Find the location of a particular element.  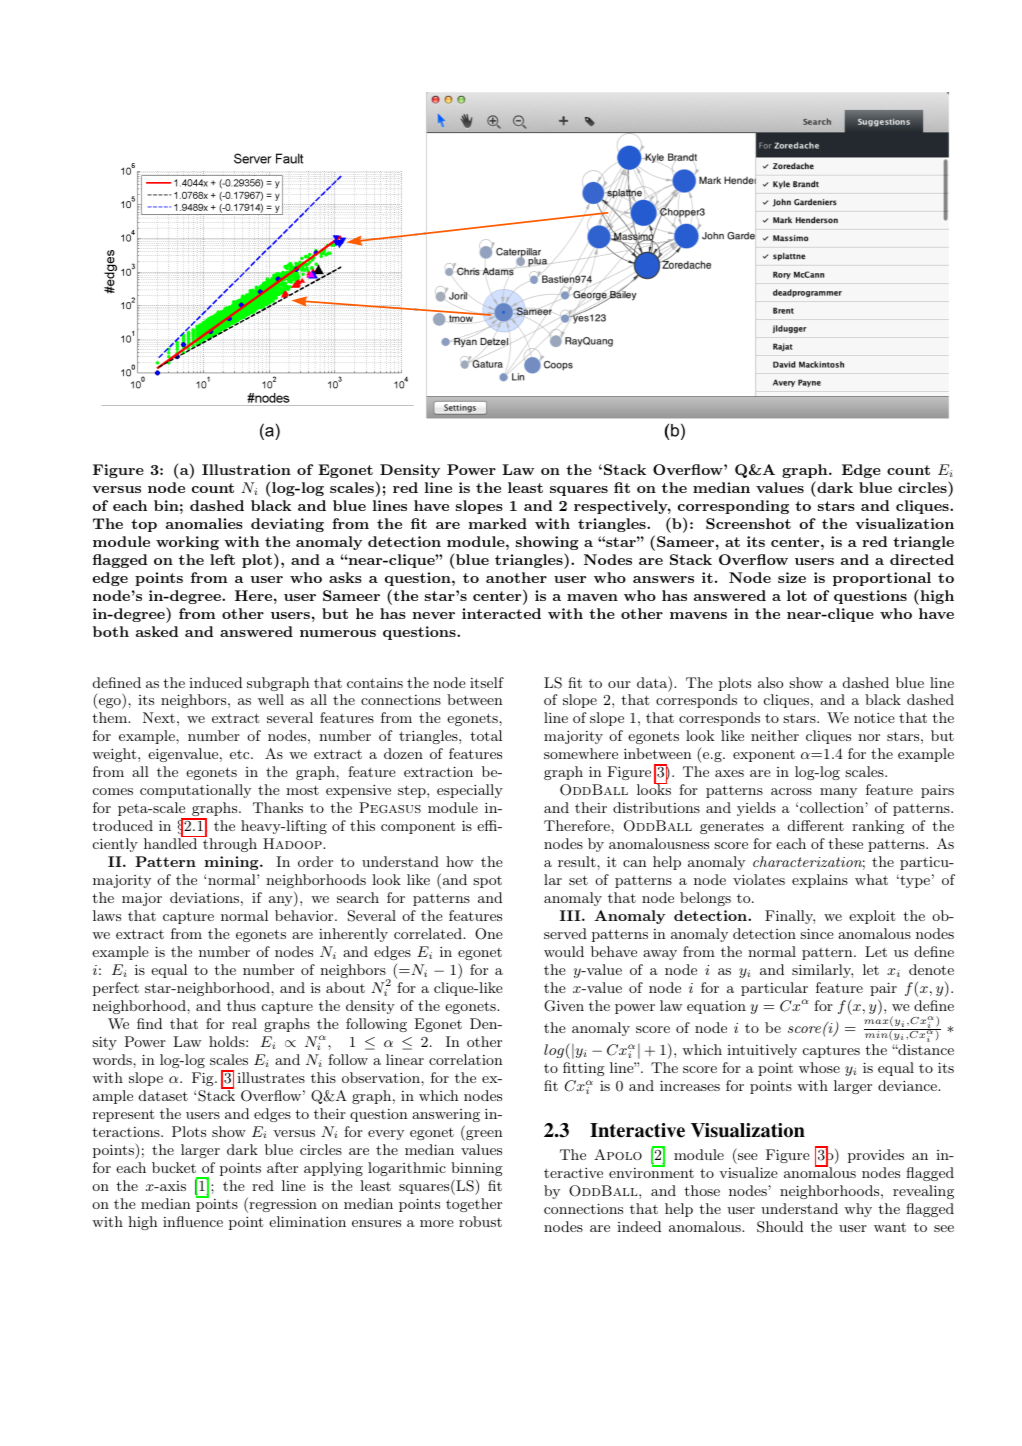

Illustration is located at coordinates (246, 469).
